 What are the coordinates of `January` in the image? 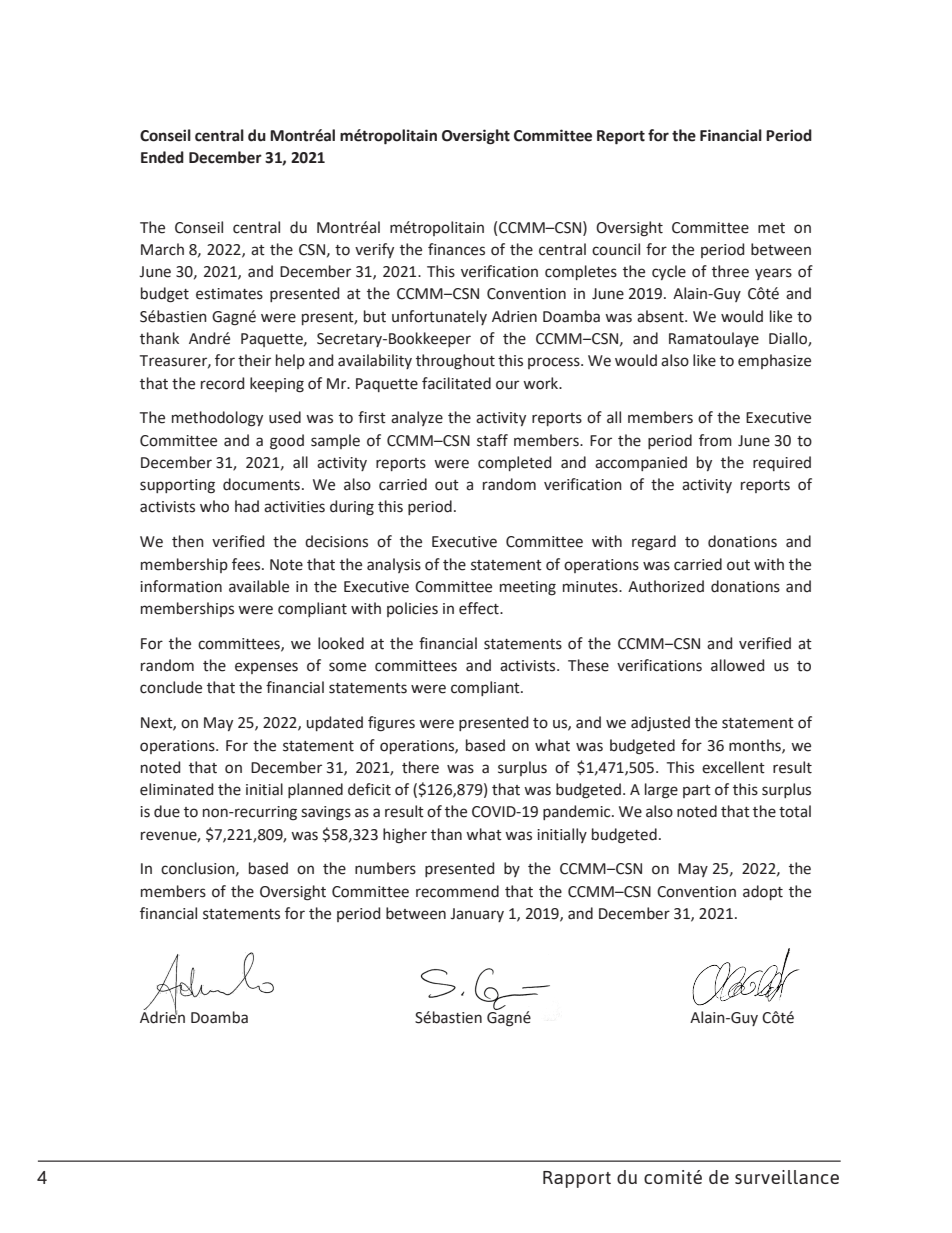 It's located at (477, 915).
